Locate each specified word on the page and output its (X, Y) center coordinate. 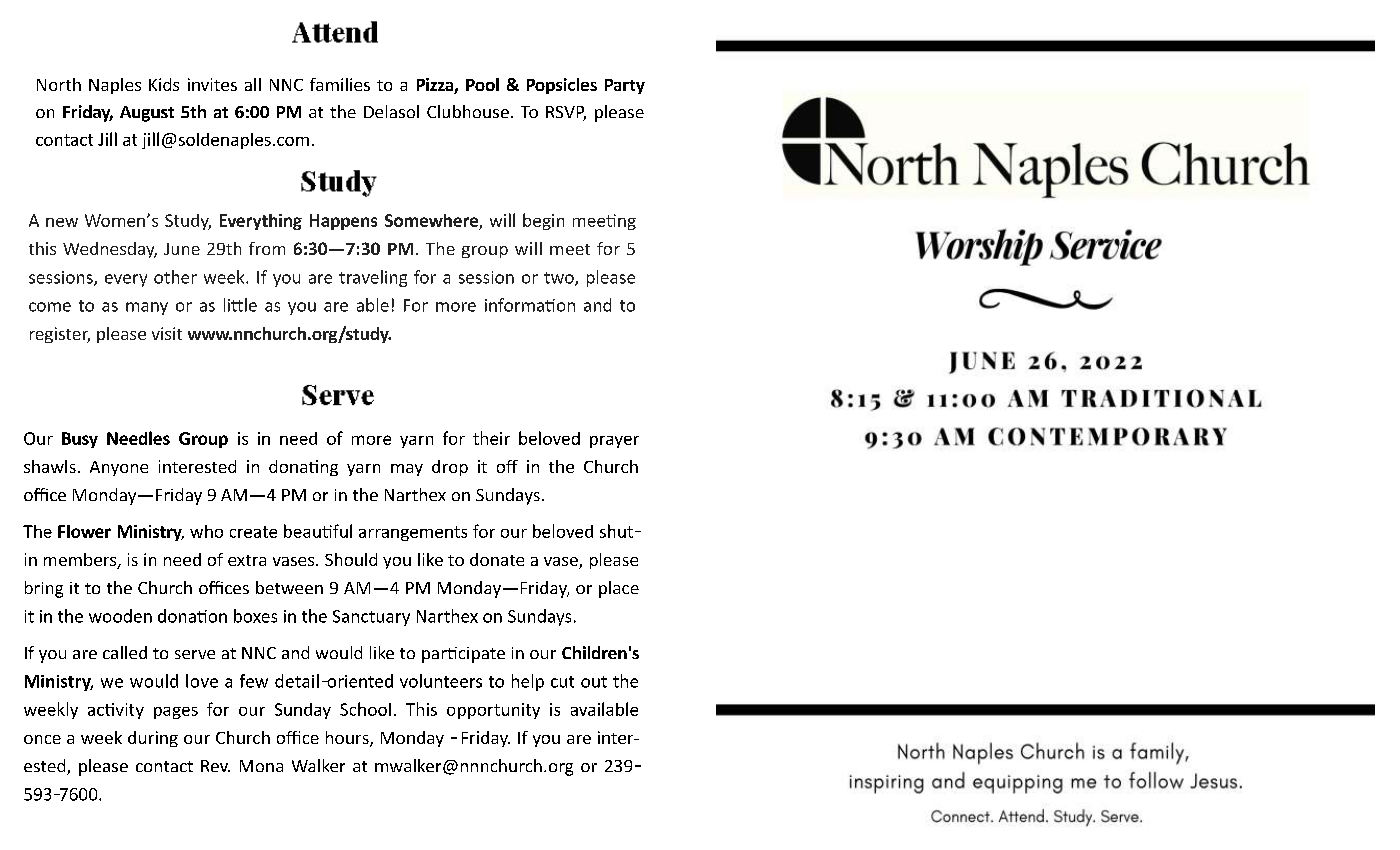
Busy (80, 440)
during (153, 739)
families (340, 84)
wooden (120, 616)
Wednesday (110, 250)
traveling (373, 278)
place (619, 589)
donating (303, 468)
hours (348, 739)
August (147, 114)
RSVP (566, 113)
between (289, 587)
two (560, 279)
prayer (614, 442)
